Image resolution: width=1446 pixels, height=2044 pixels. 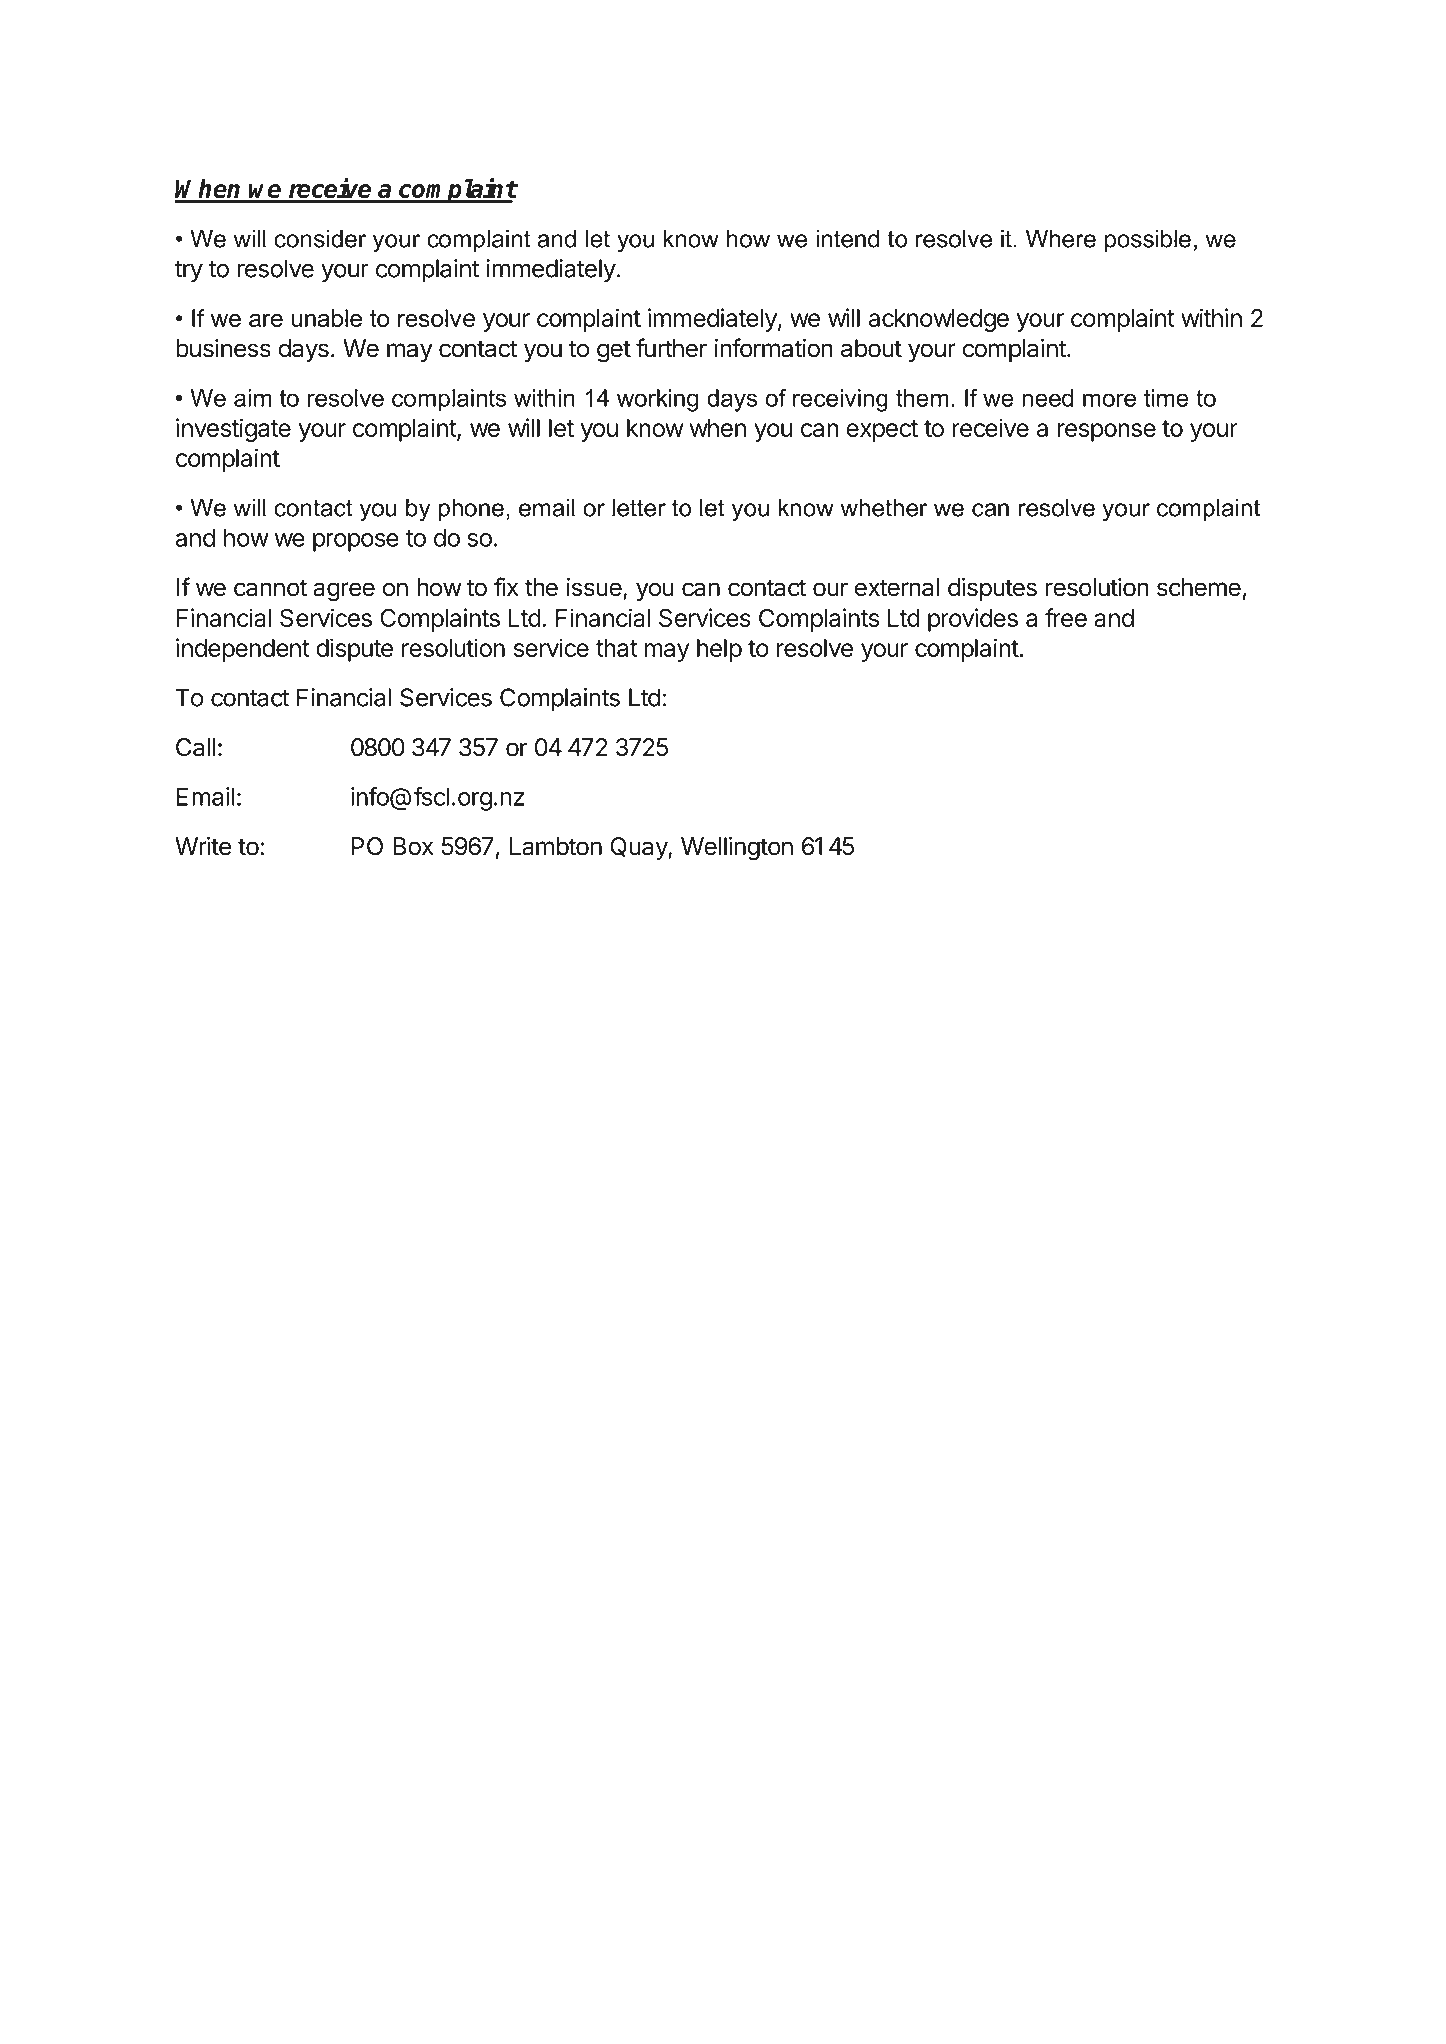 I want to click on Wellington, so click(x=737, y=848).
